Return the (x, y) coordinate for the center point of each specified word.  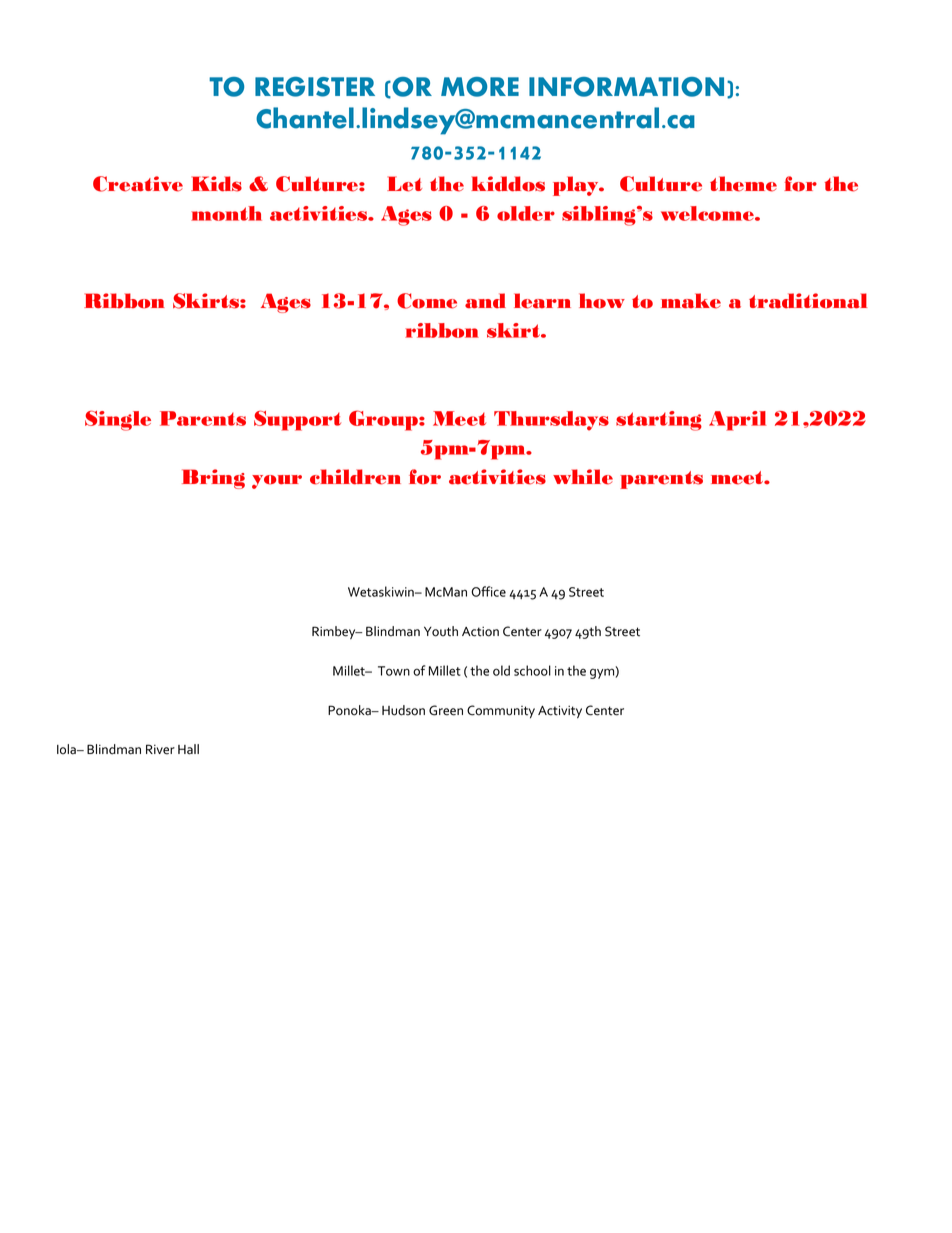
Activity (560, 712)
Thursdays (551, 421)
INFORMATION (626, 87)
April (737, 421)
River (160, 749)
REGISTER (315, 87)
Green (446, 710)
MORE (480, 87)
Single (118, 421)
